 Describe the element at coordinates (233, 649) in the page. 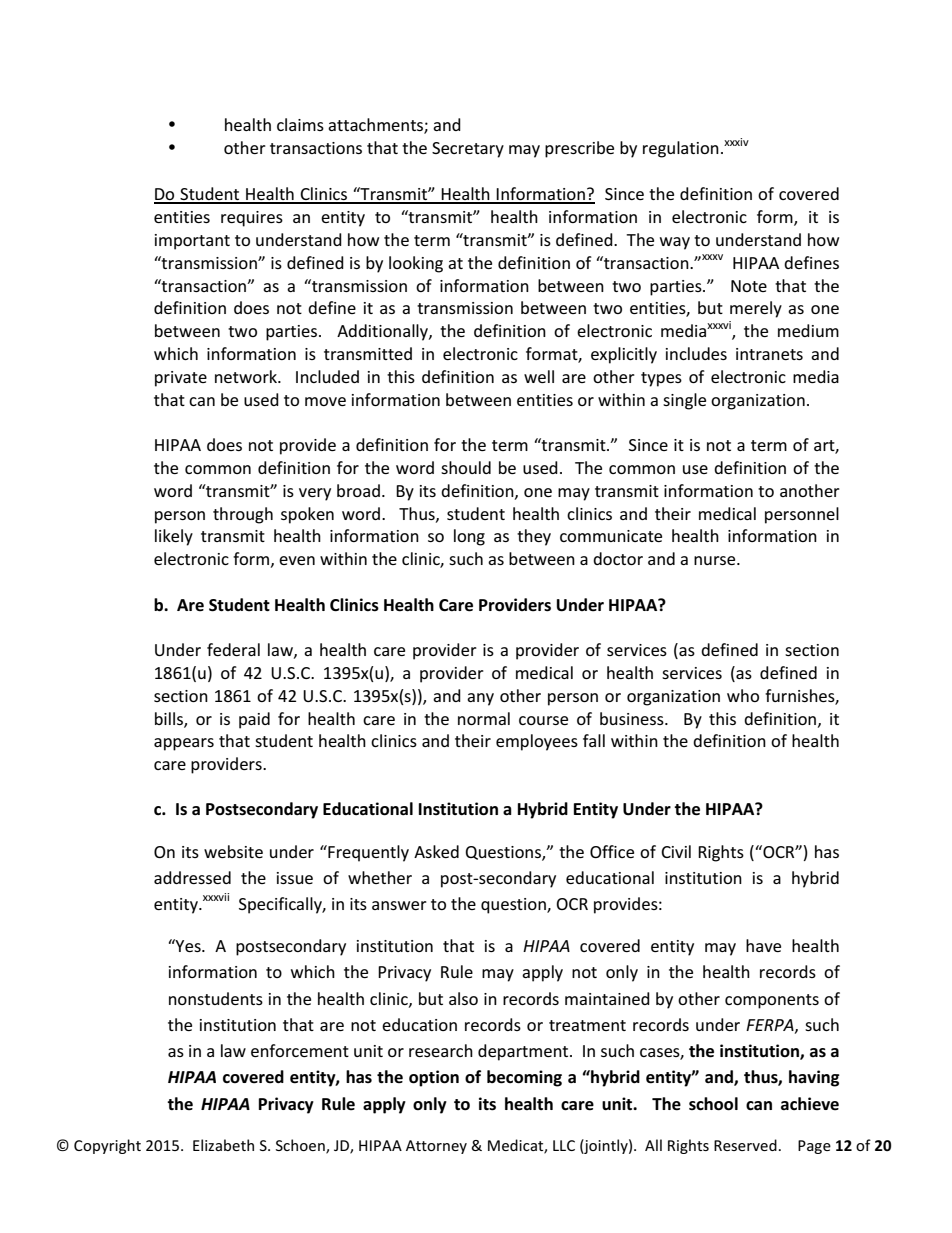

I see `federal` at that location.
